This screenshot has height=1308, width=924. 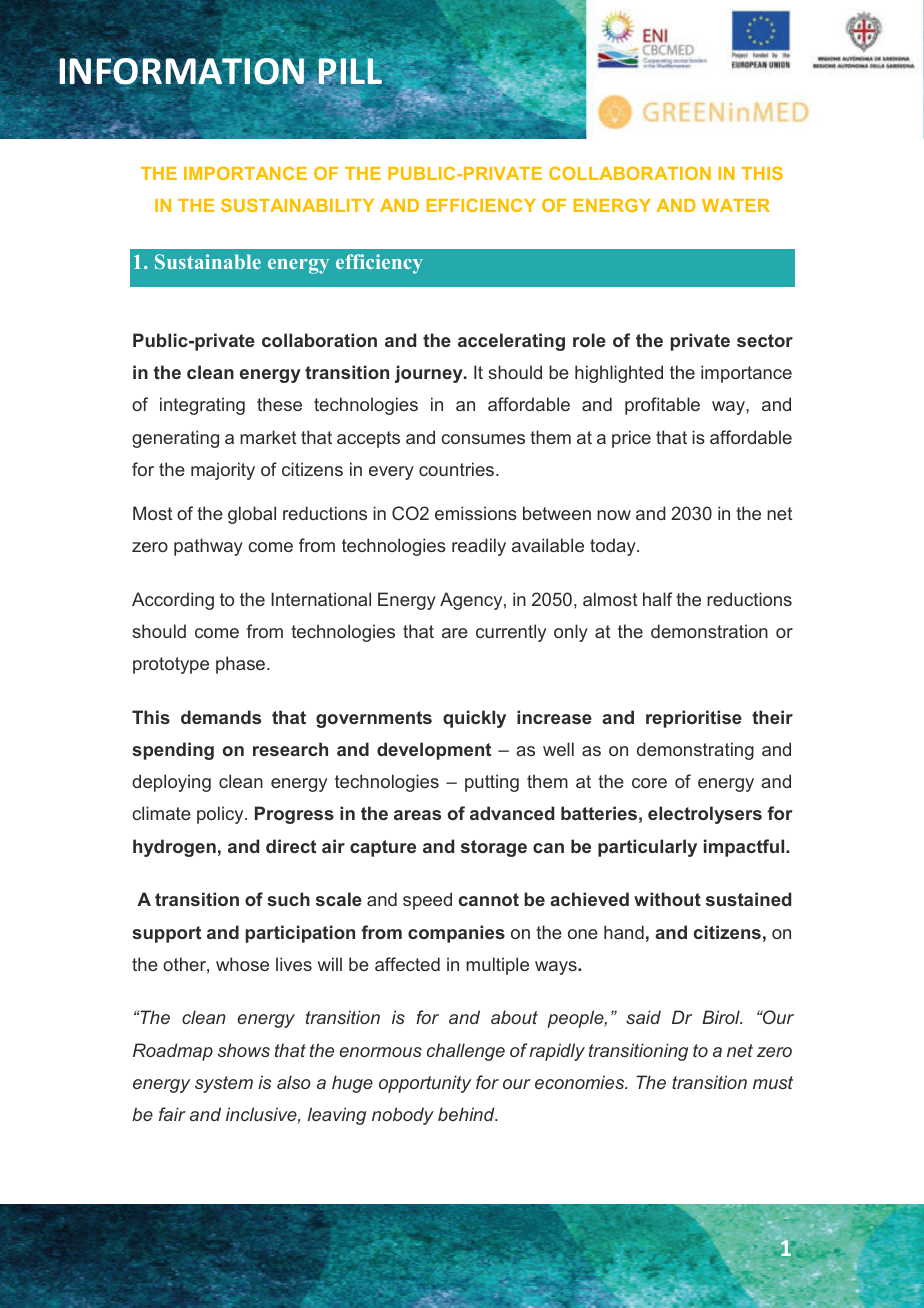 What do you see at coordinates (657, 599) in the screenshot?
I see `half` at bounding box center [657, 599].
